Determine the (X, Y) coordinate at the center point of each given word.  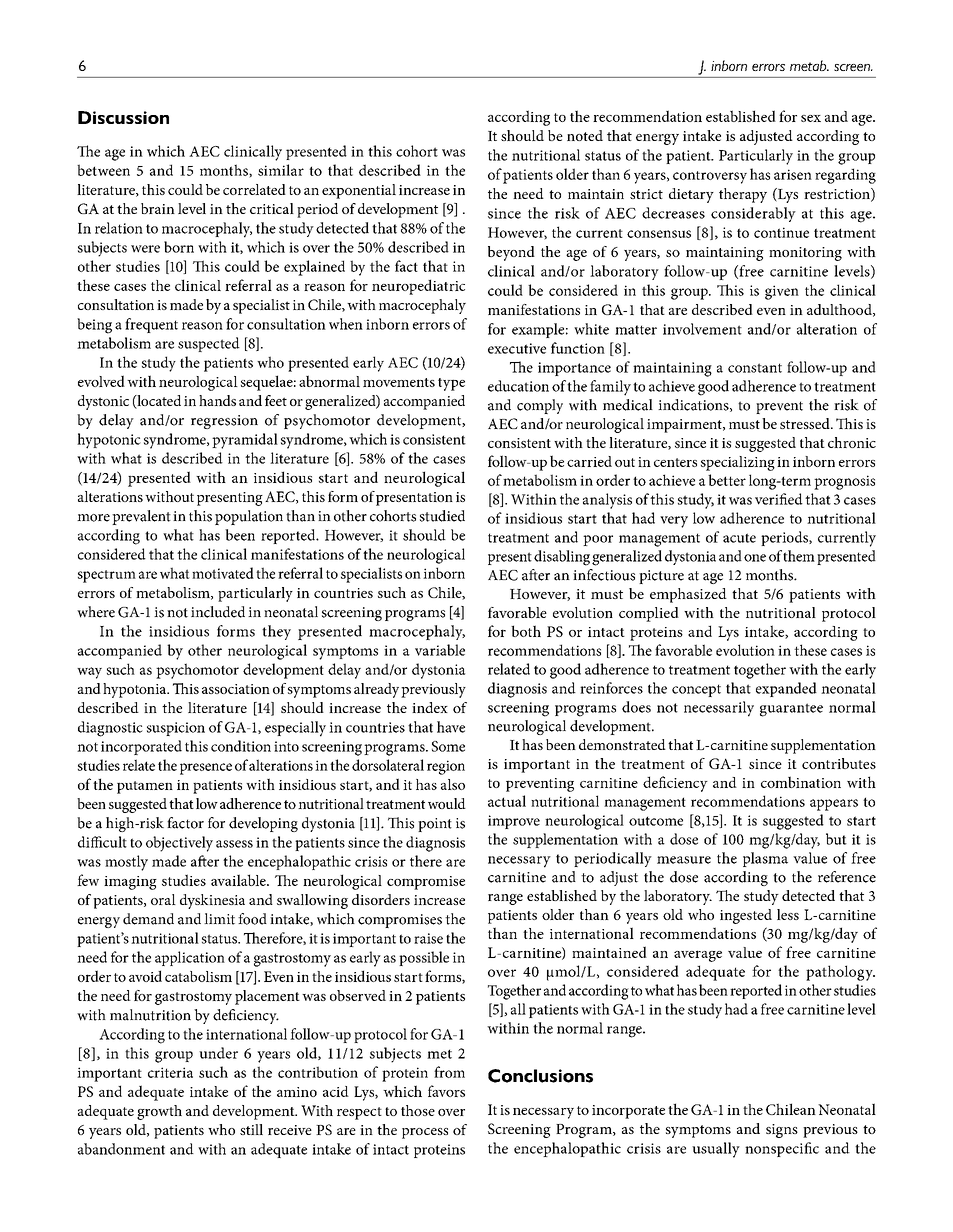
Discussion (123, 117)
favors (446, 1091)
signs (782, 1131)
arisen (793, 174)
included (218, 612)
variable (440, 650)
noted (585, 135)
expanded (786, 689)
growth (159, 1112)
